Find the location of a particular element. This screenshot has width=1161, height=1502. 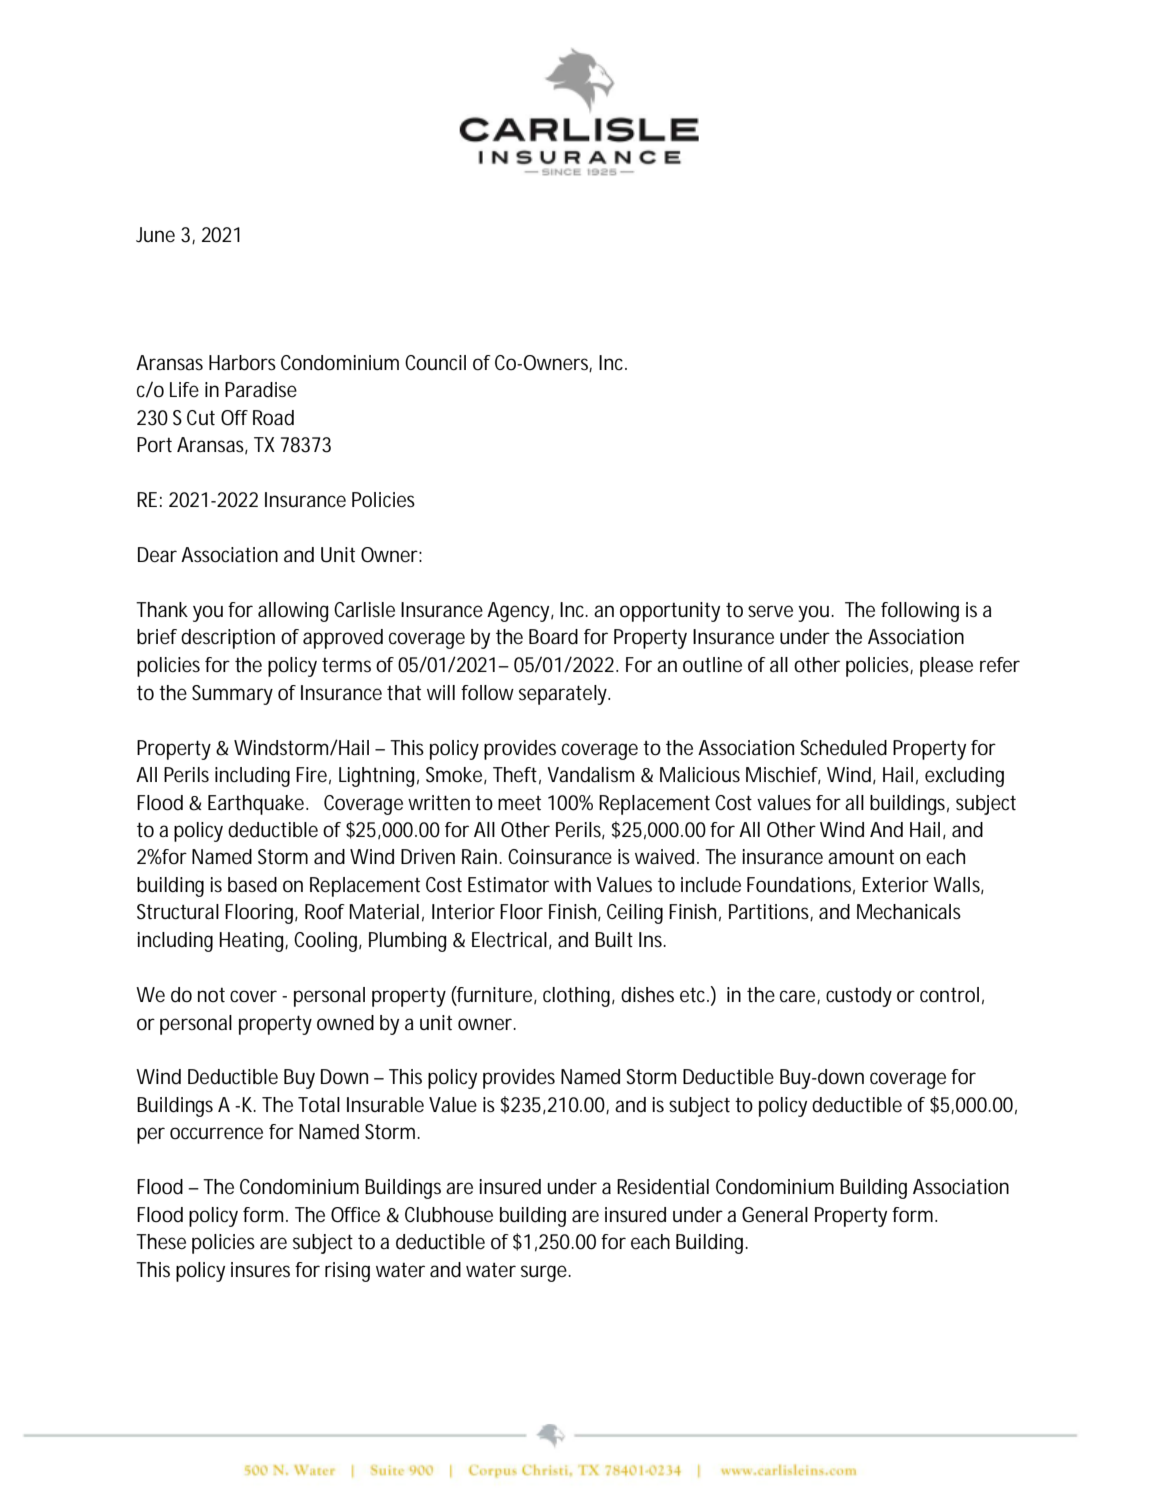

Vandalism is located at coordinates (590, 775).
